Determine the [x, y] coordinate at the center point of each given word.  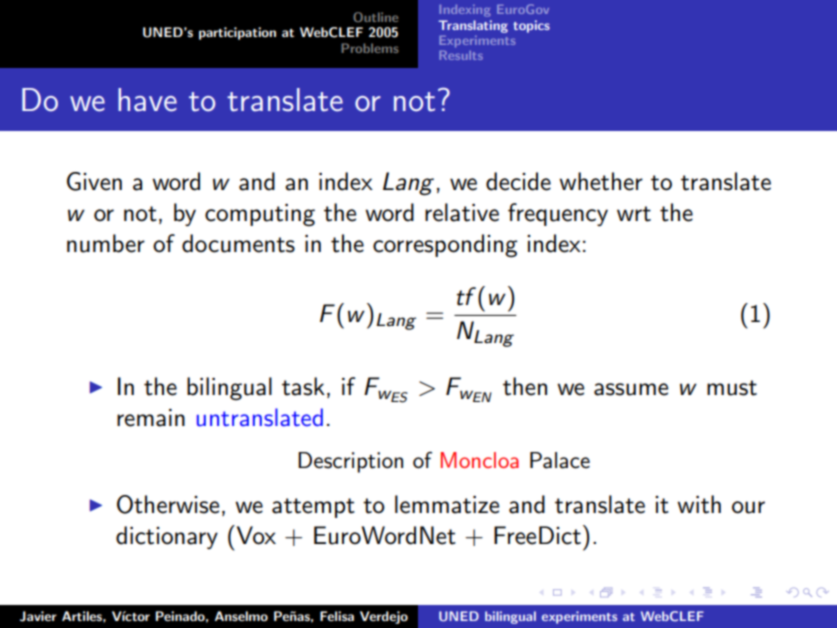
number [106, 243]
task [303, 386]
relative [462, 212]
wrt [634, 214]
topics [531, 26]
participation [237, 33]
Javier [38, 616]
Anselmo [241, 616]
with [699, 504]
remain [151, 418]
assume [631, 389]
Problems [370, 48]
